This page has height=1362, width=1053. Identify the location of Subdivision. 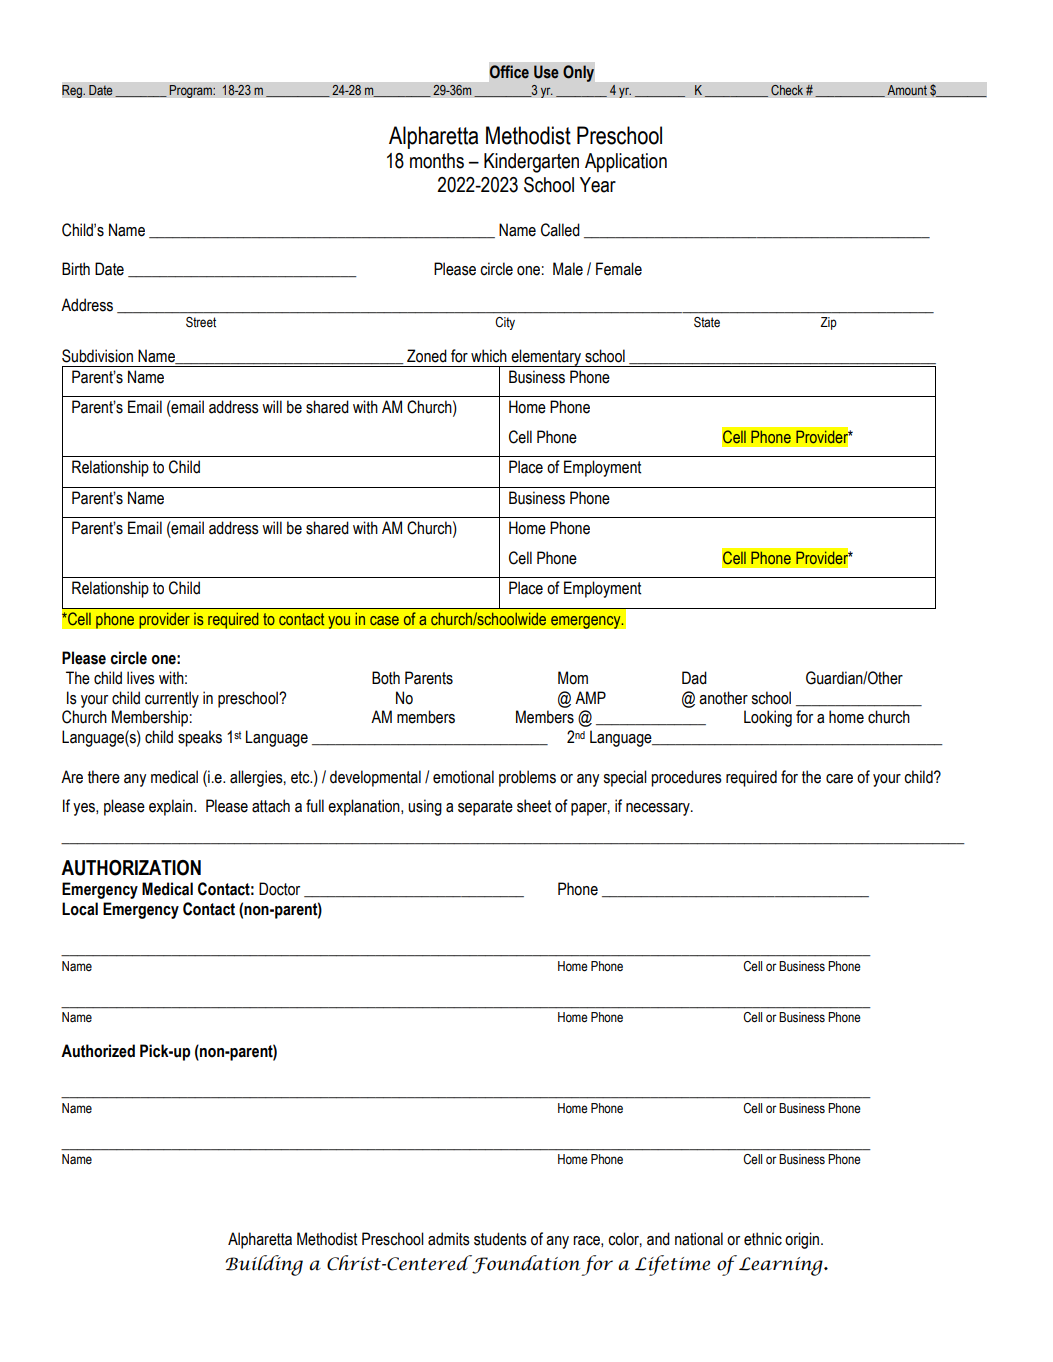
(97, 356).
